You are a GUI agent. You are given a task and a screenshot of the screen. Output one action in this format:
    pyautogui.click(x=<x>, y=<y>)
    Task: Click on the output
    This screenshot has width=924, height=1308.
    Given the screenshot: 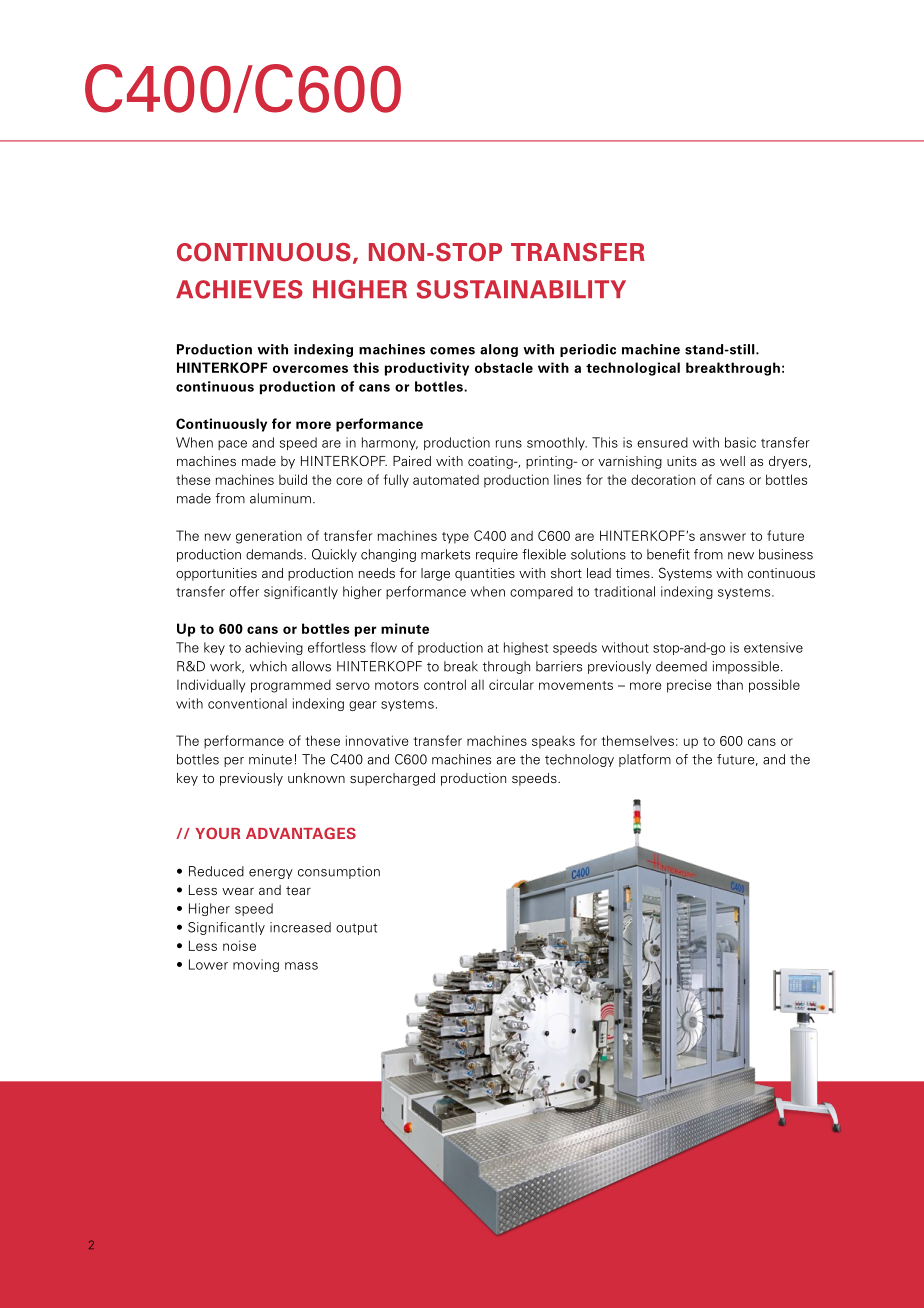 What is the action you would take?
    pyautogui.click(x=356, y=929)
